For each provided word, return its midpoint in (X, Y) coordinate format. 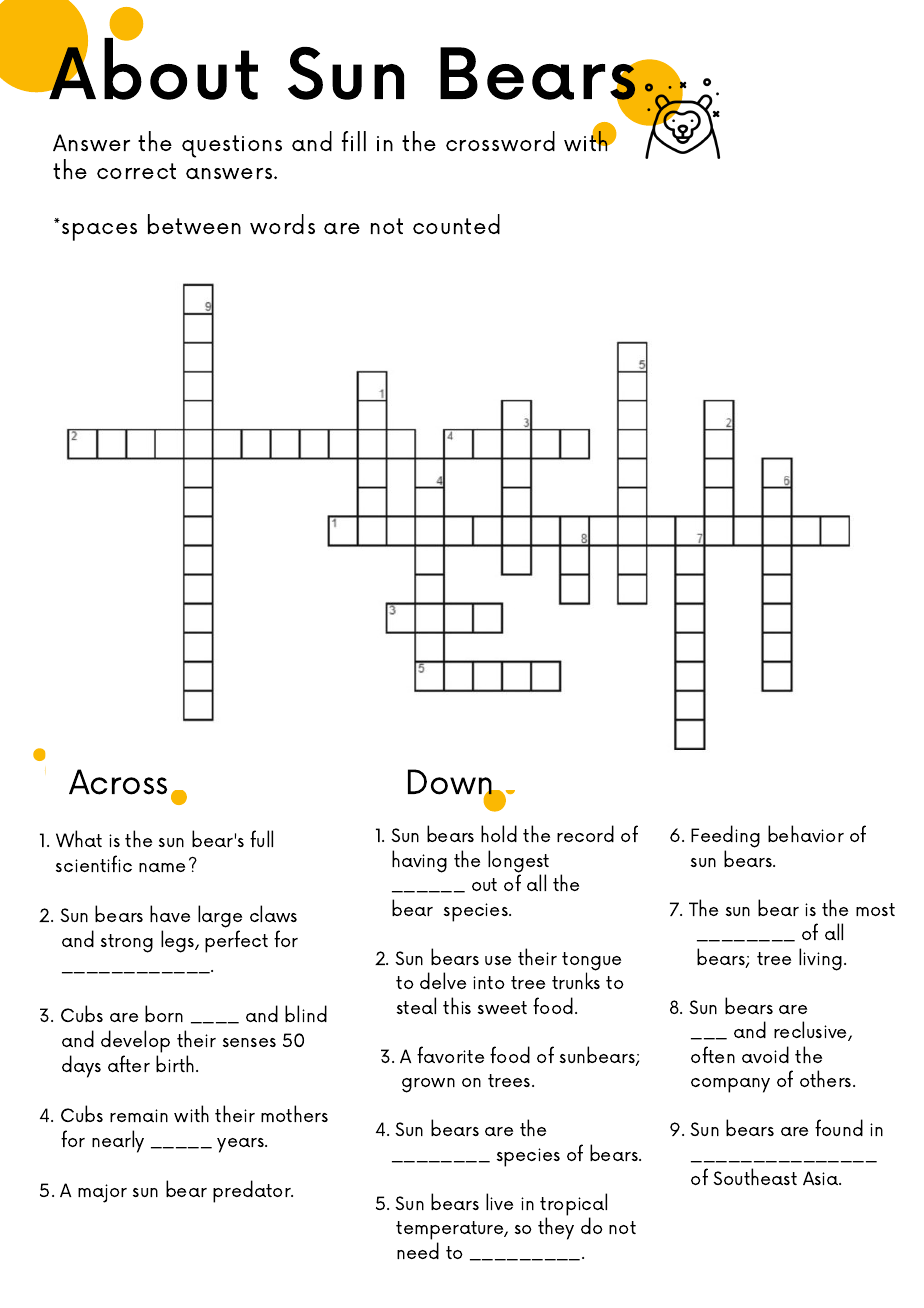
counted (456, 224)
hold (499, 833)
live (499, 1201)
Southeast (755, 1176)
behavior (806, 833)
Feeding (725, 838)
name (162, 867)
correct (136, 171)
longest (518, 862)
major (102, 1193)
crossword (500, 141)
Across (118, 782)
